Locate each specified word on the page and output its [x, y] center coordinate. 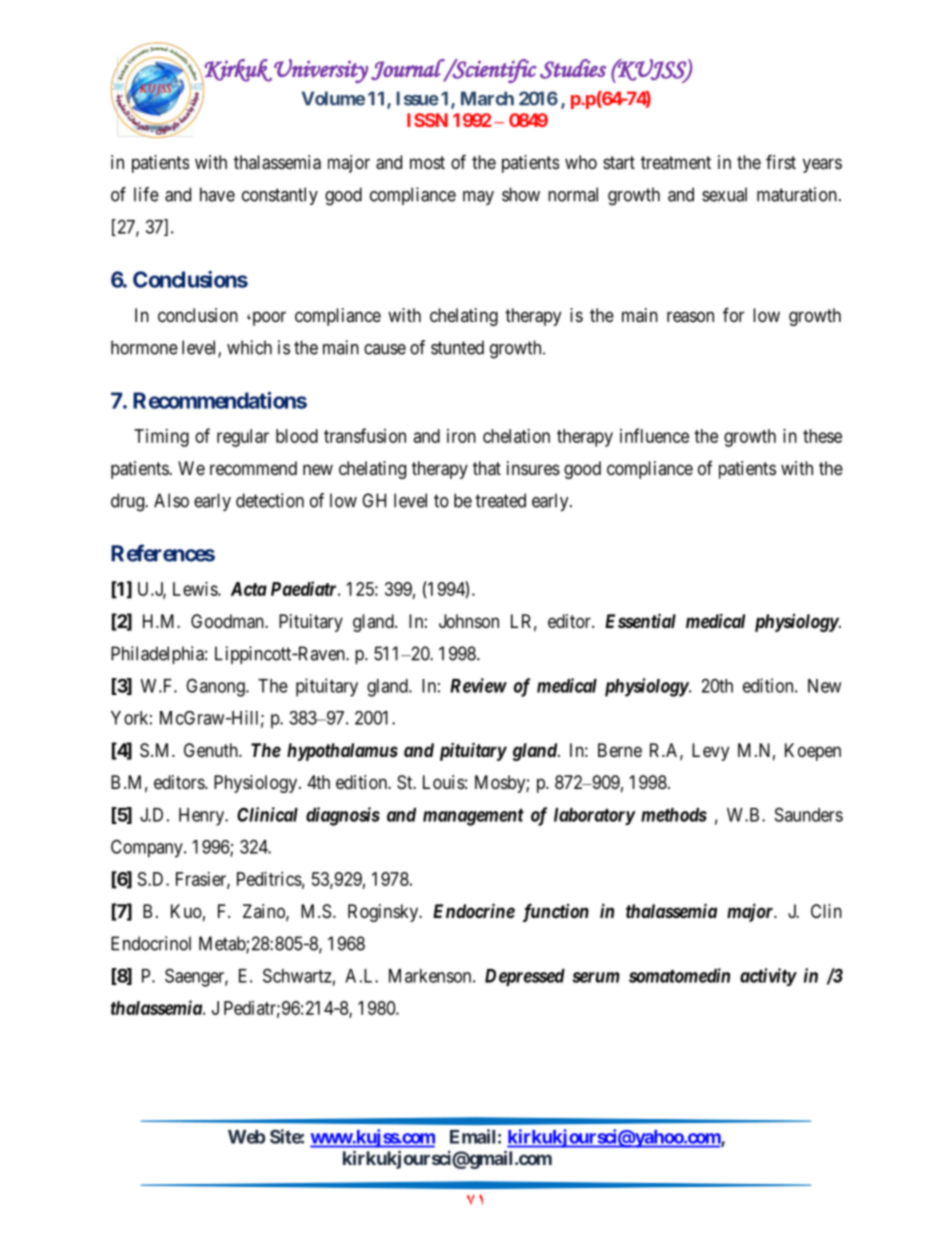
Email [472, 1136]
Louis [444, 782]
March [487, 98]
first [781, 161]
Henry [203, 817]
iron [461, 436]
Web [247, 1137]
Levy [710, 752]
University [321, 71]
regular [243, 438]
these [822, 436]
